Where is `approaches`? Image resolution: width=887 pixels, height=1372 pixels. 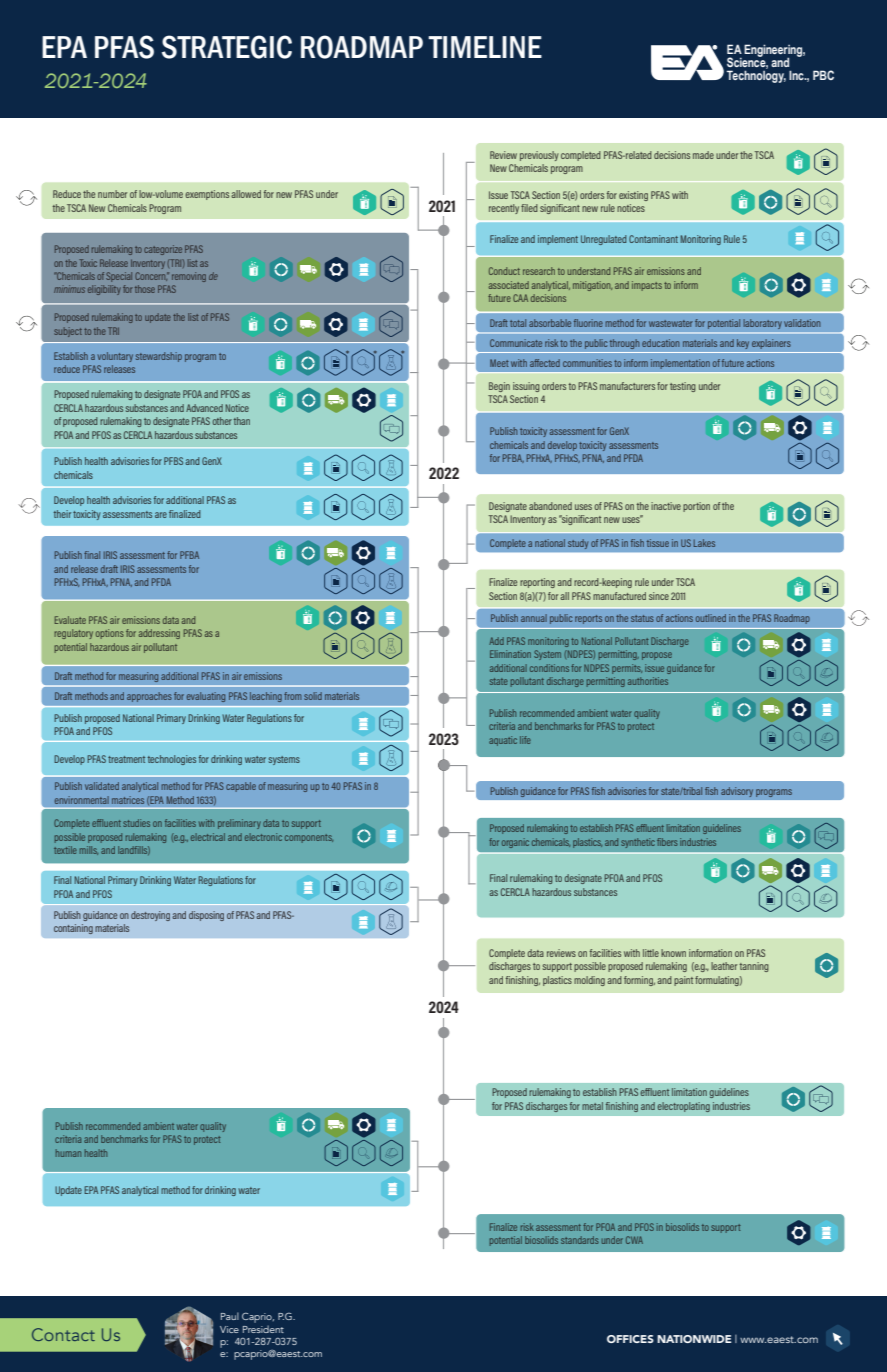
approaches is located at coordinates (149, 697).
